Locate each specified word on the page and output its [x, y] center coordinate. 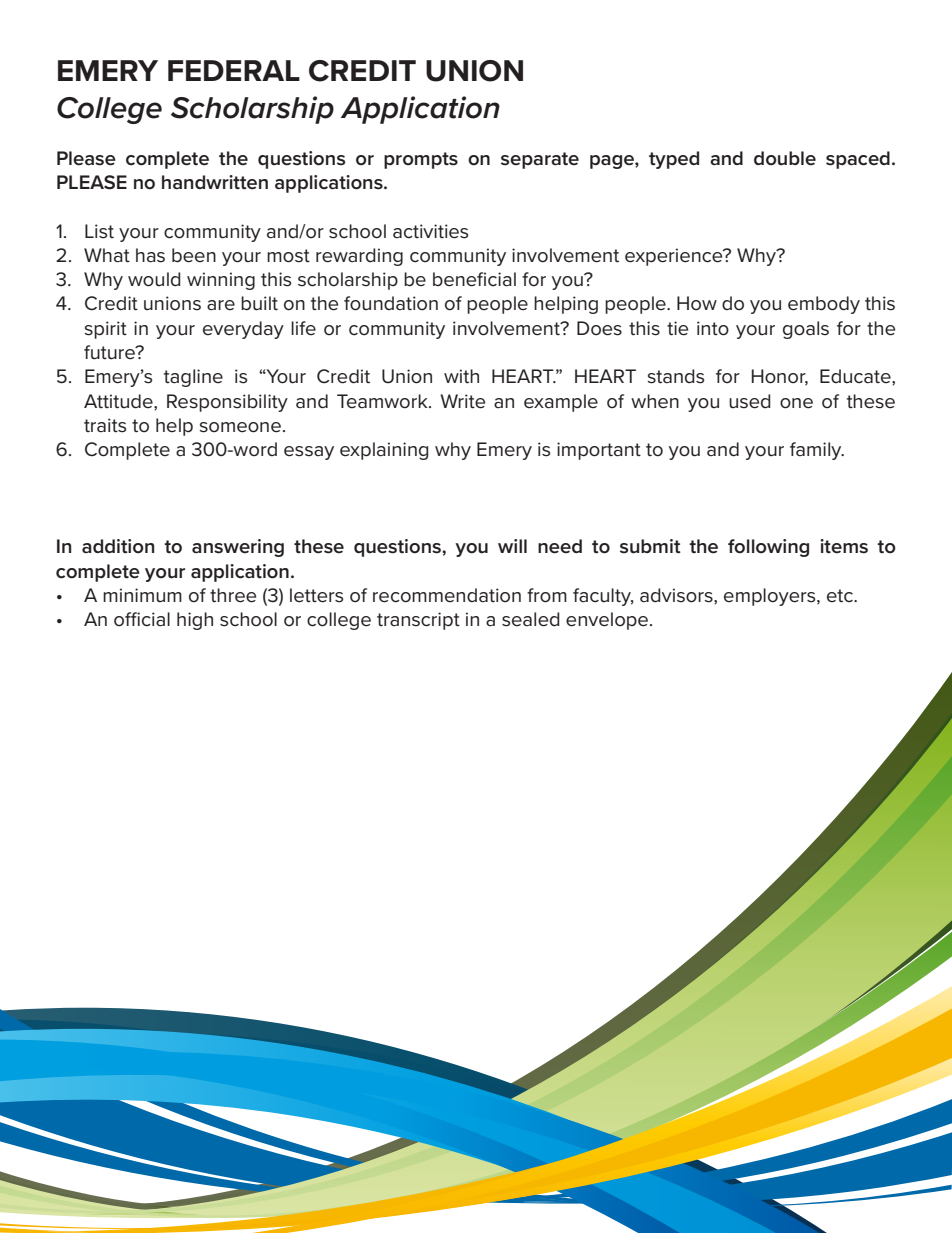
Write [462, 401]
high [195, 621]
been [194, 255]
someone [240, 427]
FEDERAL [234, 70]
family [817, 451]
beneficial [474, 279]
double [785, 158]
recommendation [447, 595]
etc [841, 596]
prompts [421, 160]
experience [675, 257]
